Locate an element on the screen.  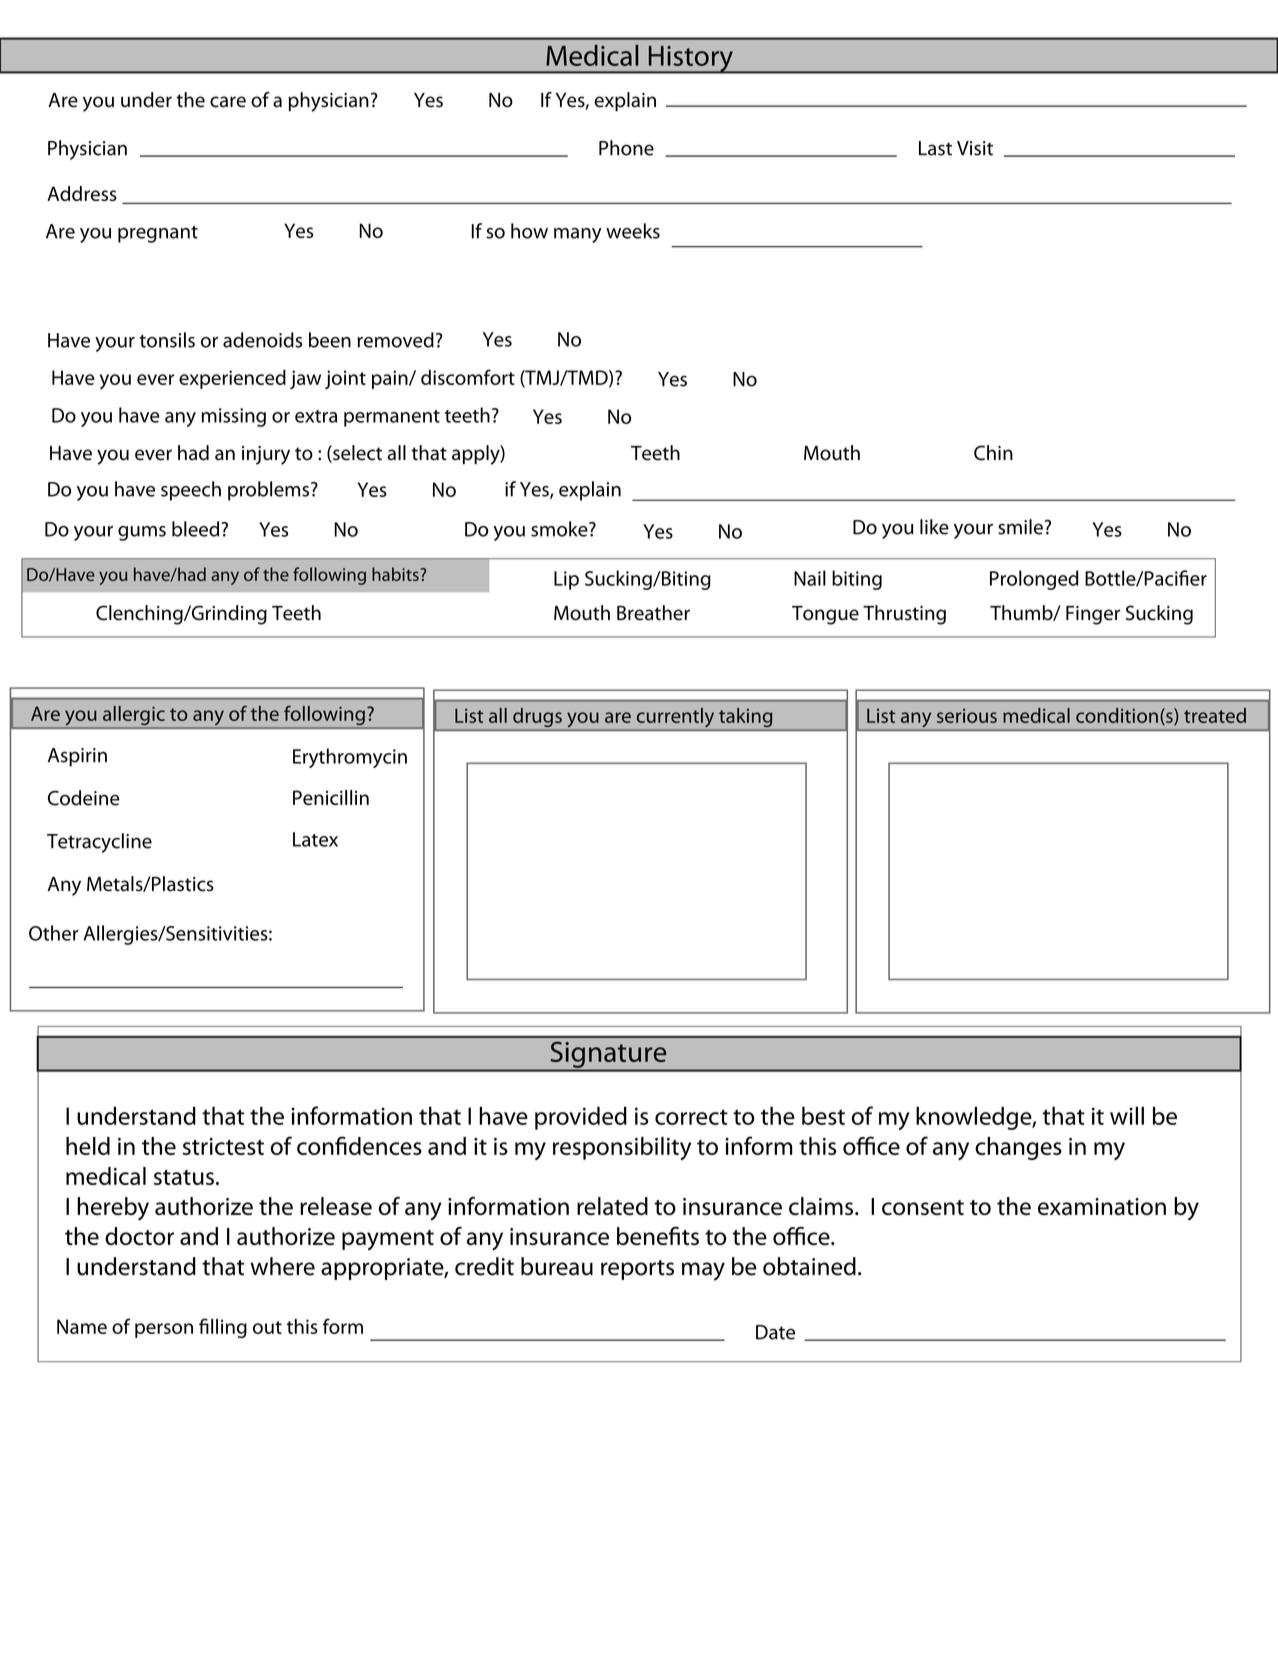
currently is located at coordinates (675, 719).
